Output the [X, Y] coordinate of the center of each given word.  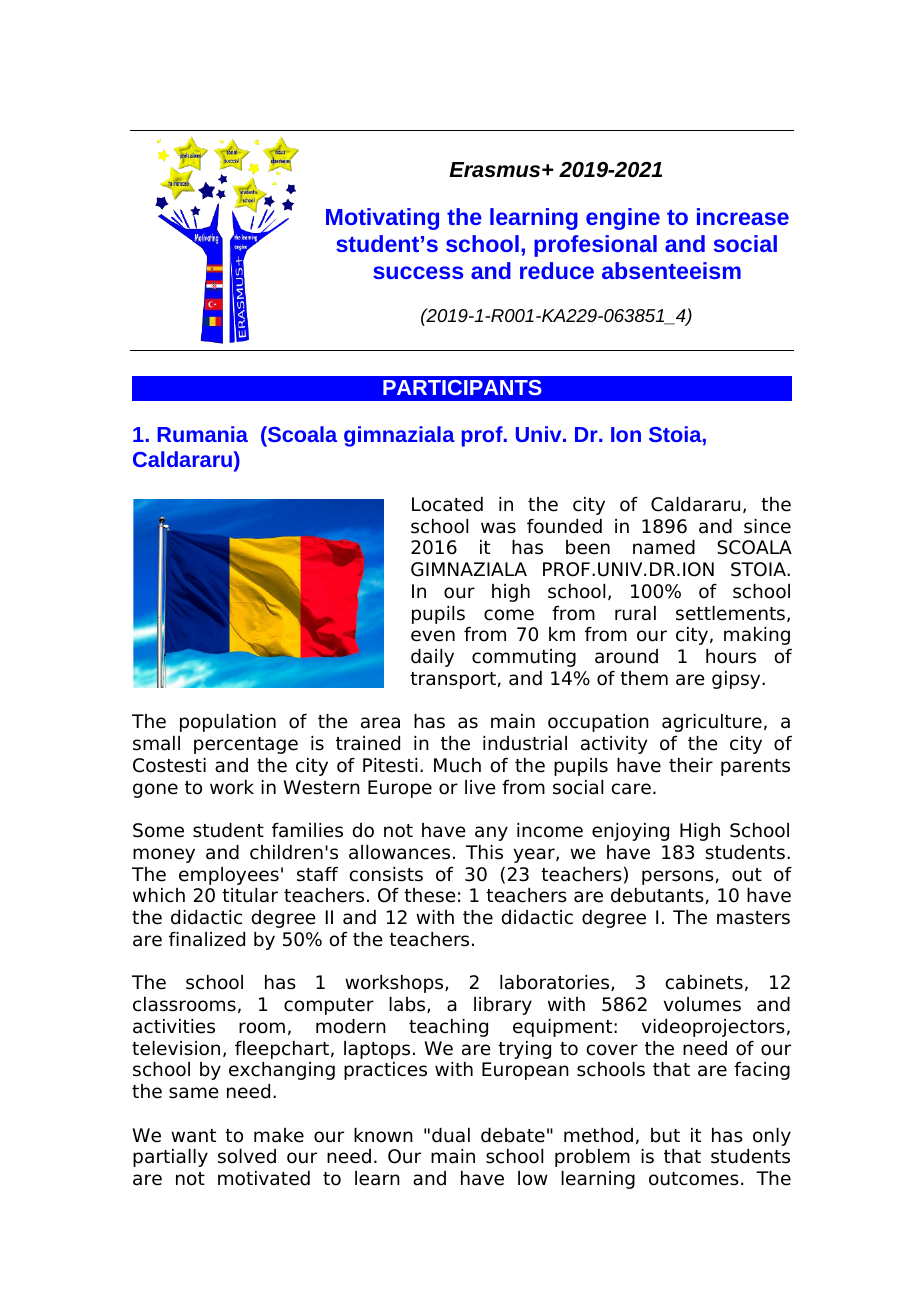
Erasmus [496, 170]
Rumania [202, 434]
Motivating [382, 219]
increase [743, 216]
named [664, 547]
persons [678, 877]
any [491, 833]
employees [229, 876]
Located [447, 504]
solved [247, 1156]
